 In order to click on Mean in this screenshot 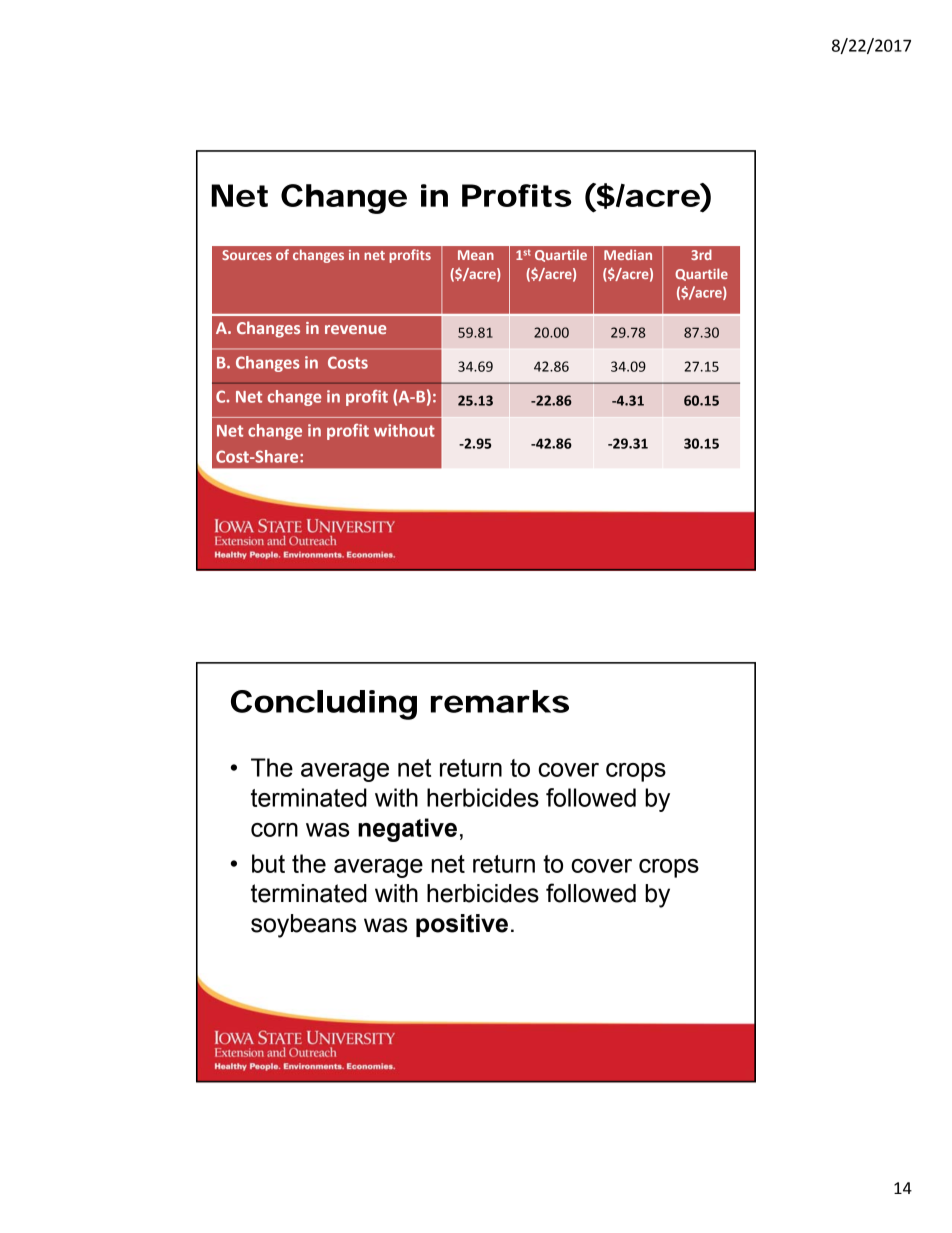, I will do `click(476, 255)`.
